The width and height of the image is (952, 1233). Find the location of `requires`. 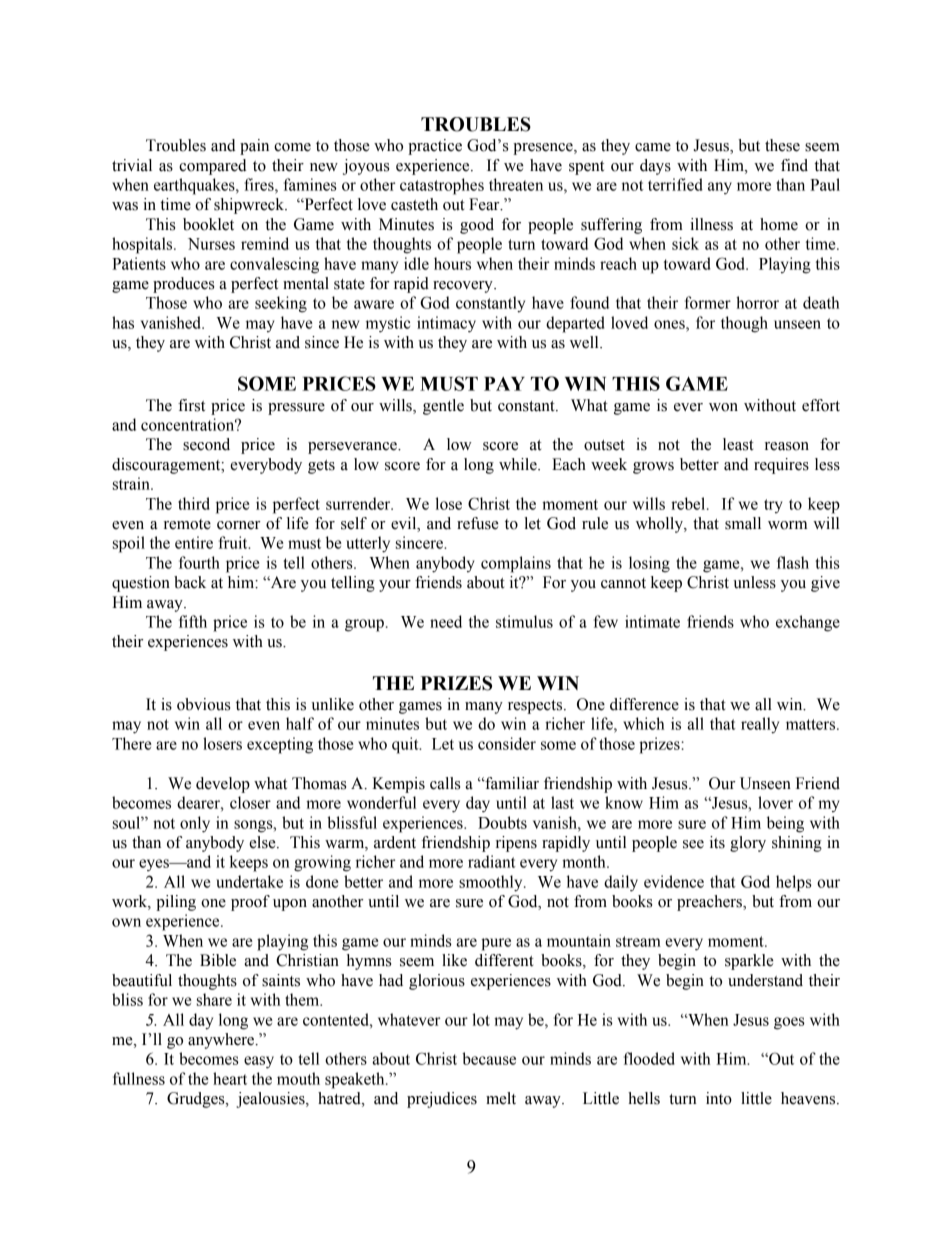

requires is located at coordinates (781, 466).
